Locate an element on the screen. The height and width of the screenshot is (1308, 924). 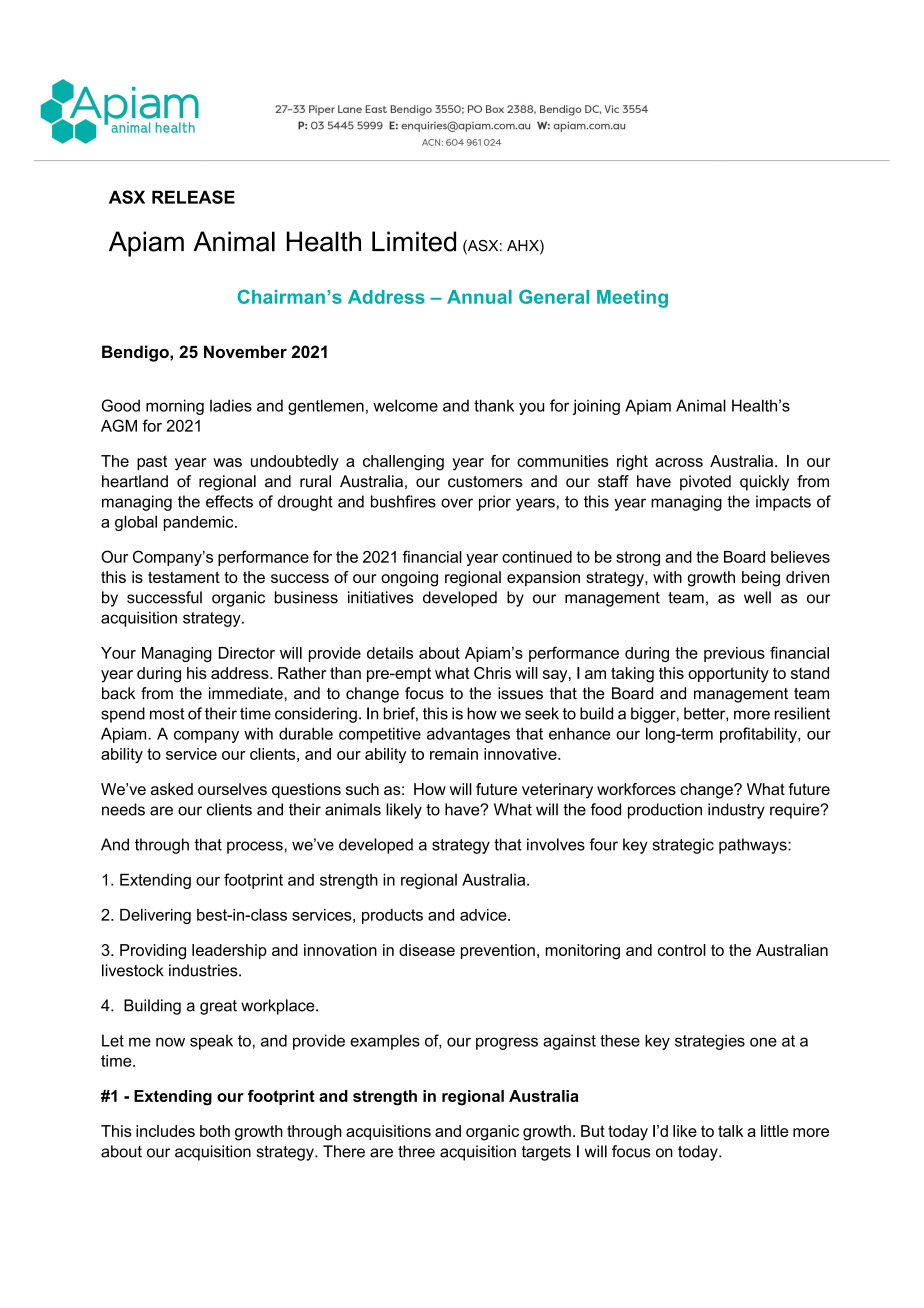
RELEASE is located at coordinates (193, 197).
